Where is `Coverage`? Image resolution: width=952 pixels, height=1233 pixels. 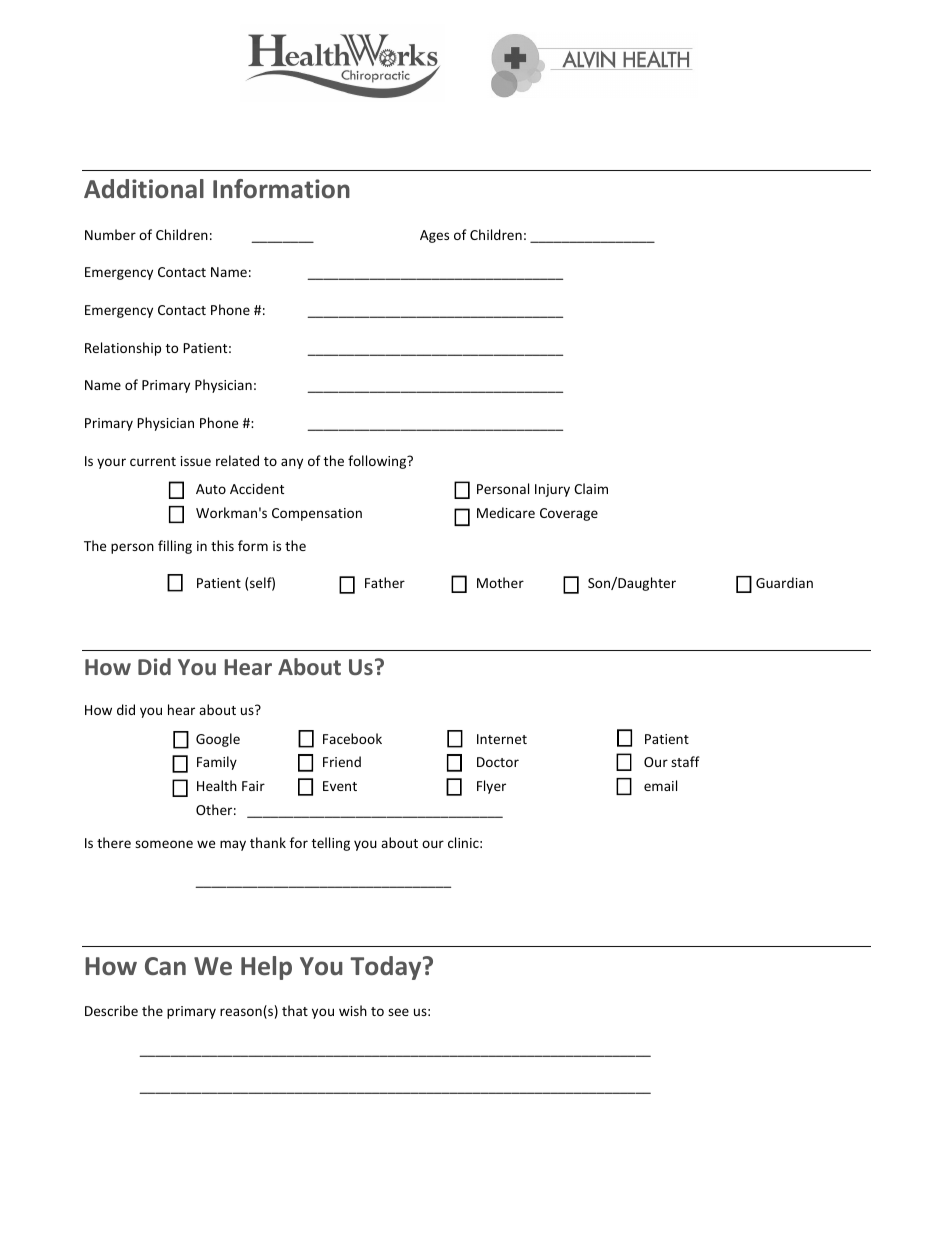
Coverage is located at coordinates (569, 514).
